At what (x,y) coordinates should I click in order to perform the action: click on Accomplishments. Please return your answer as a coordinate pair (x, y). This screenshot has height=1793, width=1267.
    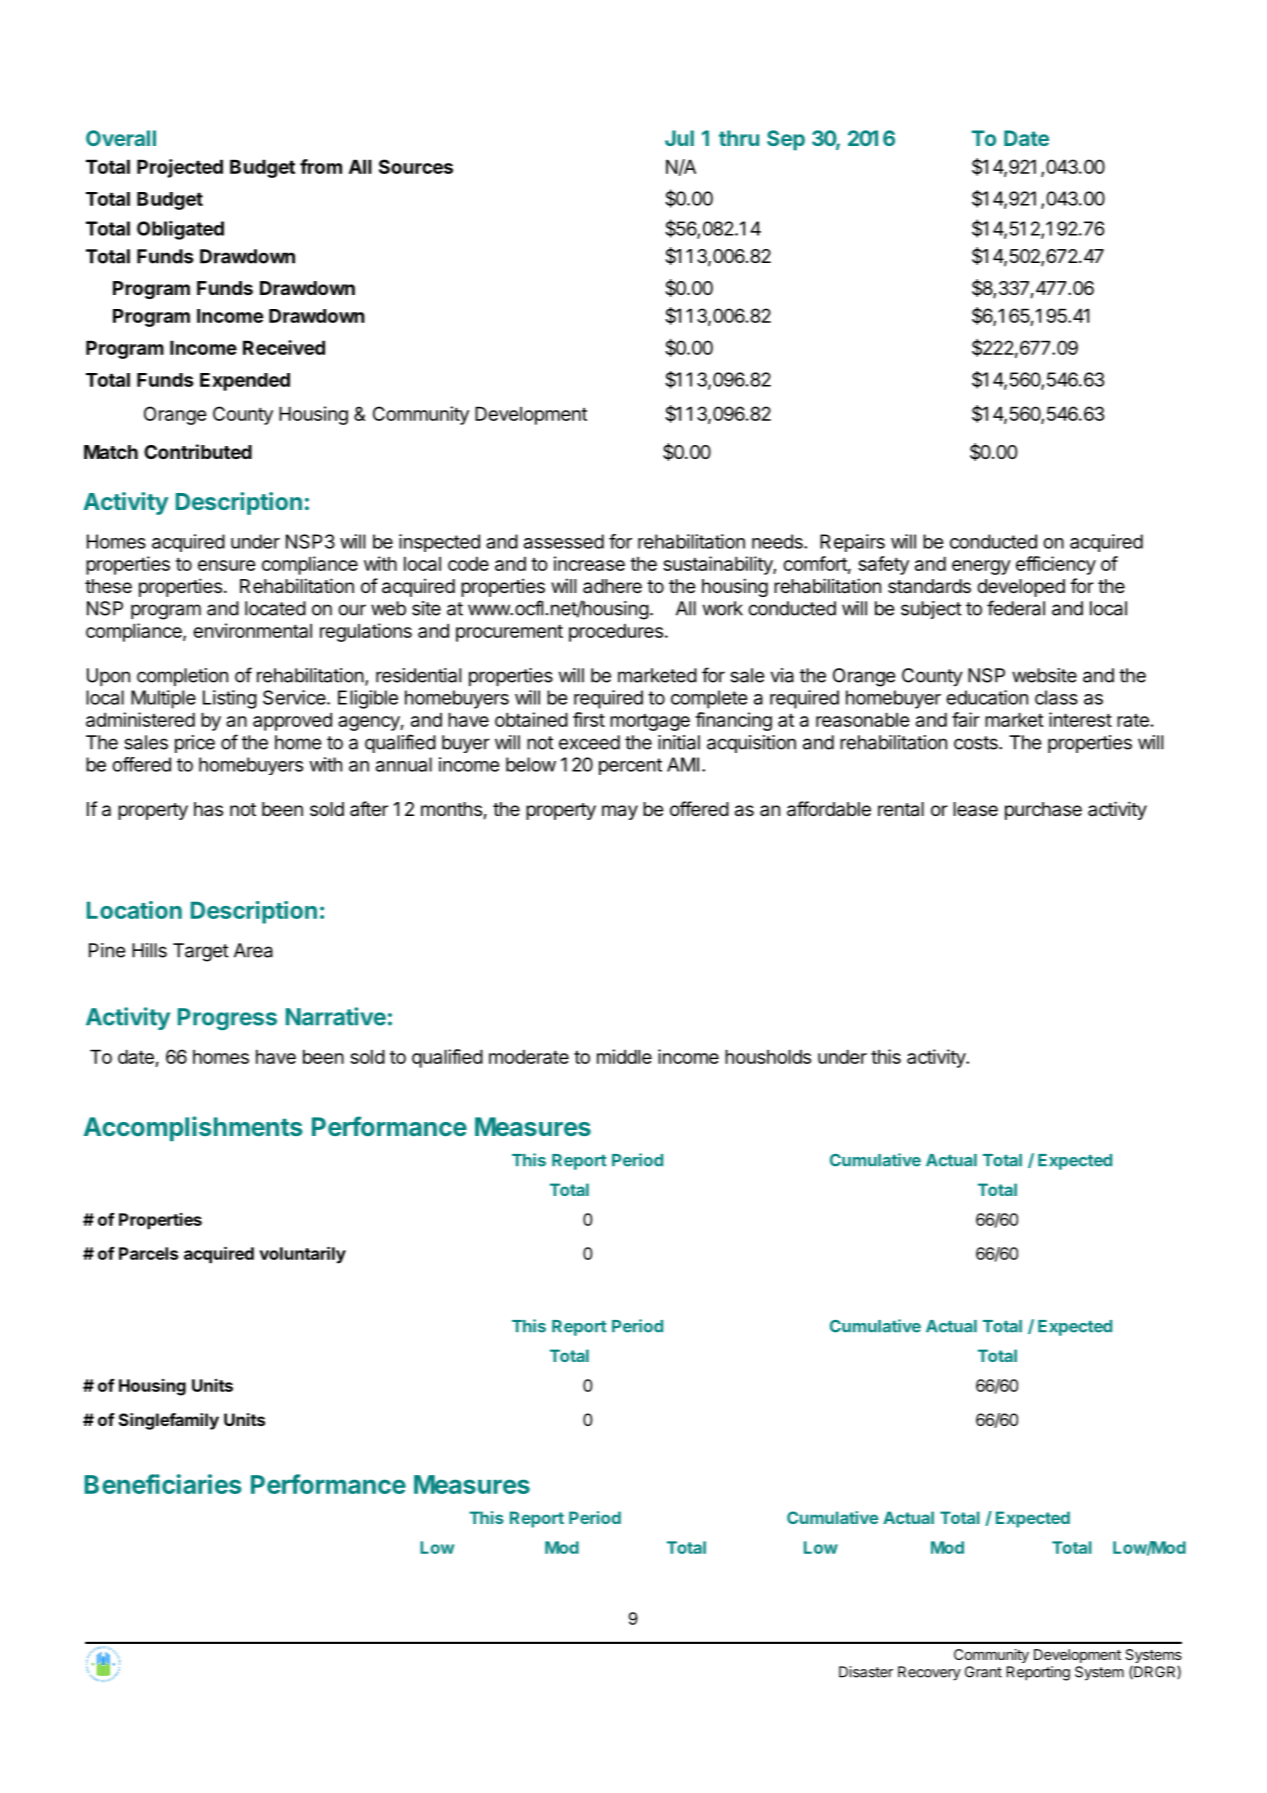
    Looking at the image, I should click on (193, 1128).
